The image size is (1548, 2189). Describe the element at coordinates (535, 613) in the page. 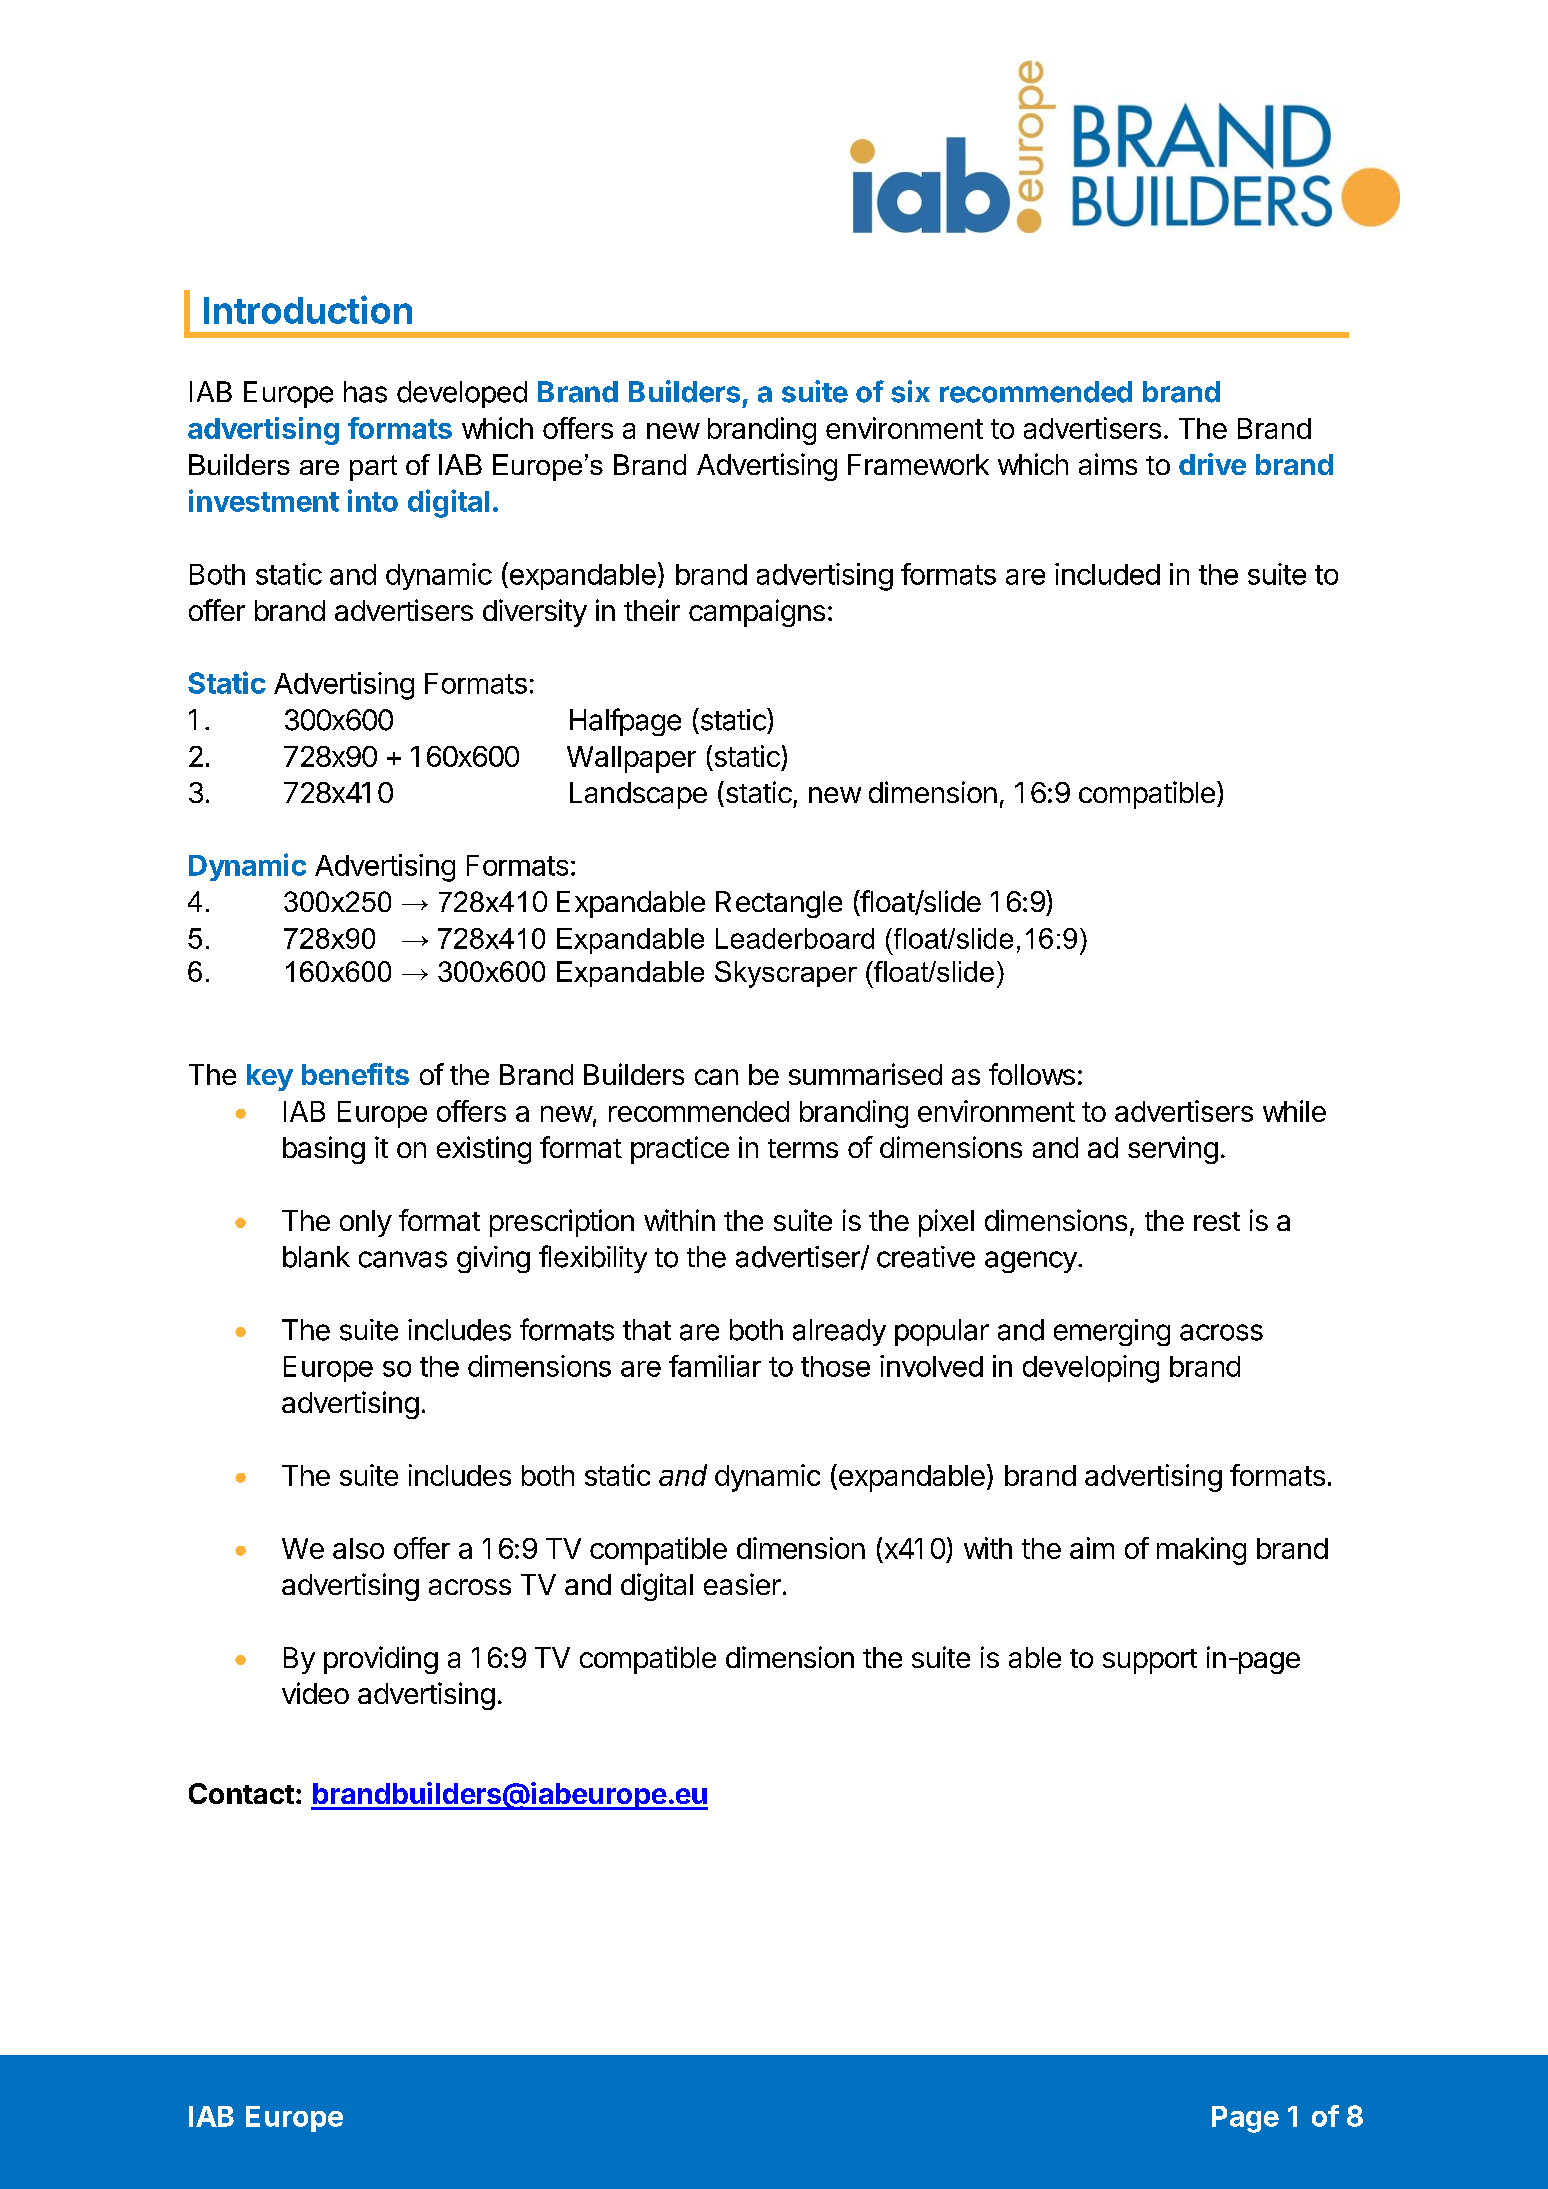

I see `diversity` at that location.
